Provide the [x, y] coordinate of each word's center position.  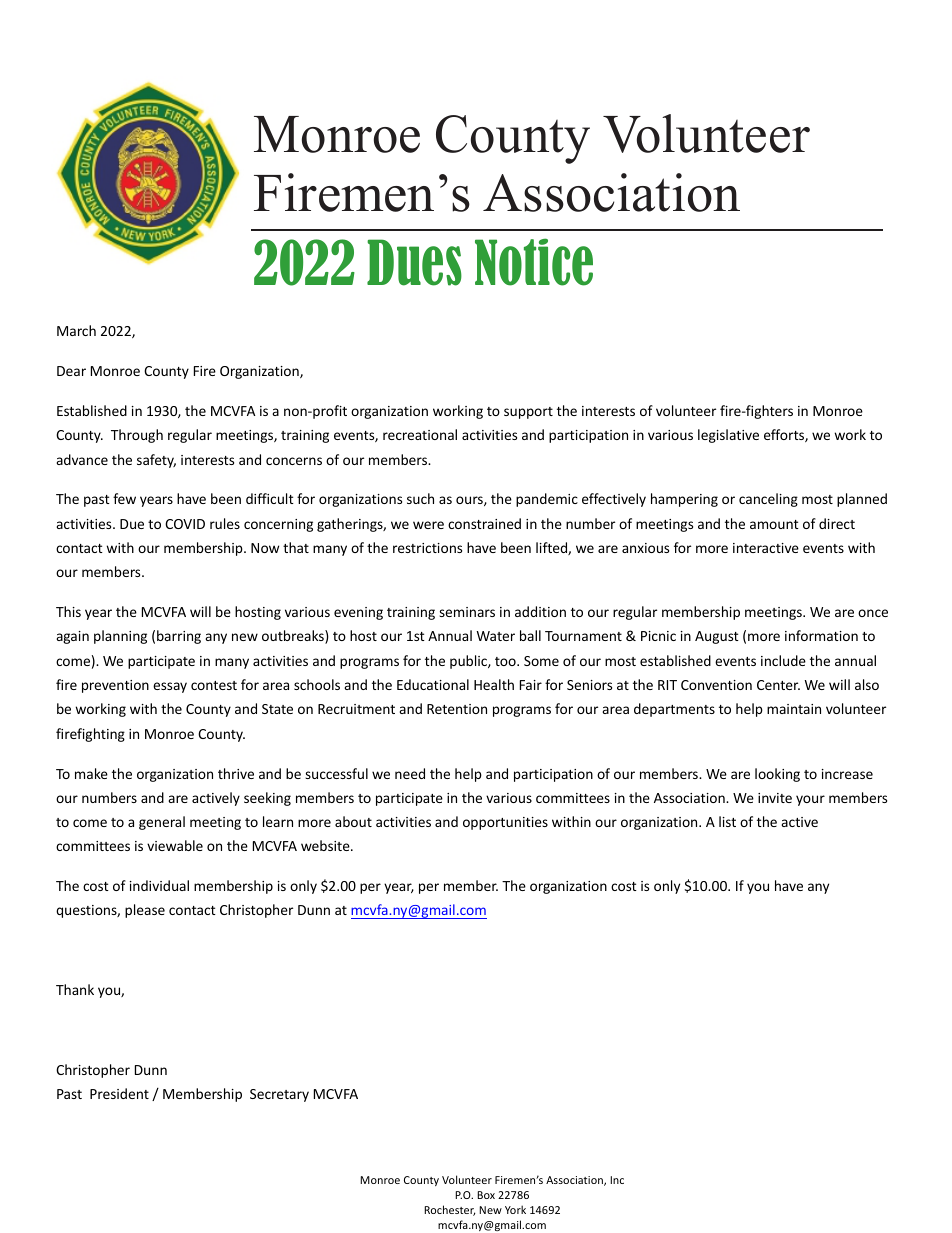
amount [774, 524]
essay [170, 687]
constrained [484, 523]
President [119, 1093]
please [145, 911]
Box [486, 1195]
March [76, 330]
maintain [794, 709]
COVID [185, 524]
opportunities [505, 823]
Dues [414, 262]
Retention [457, 709]
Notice [534, 262]
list [727, 821]
